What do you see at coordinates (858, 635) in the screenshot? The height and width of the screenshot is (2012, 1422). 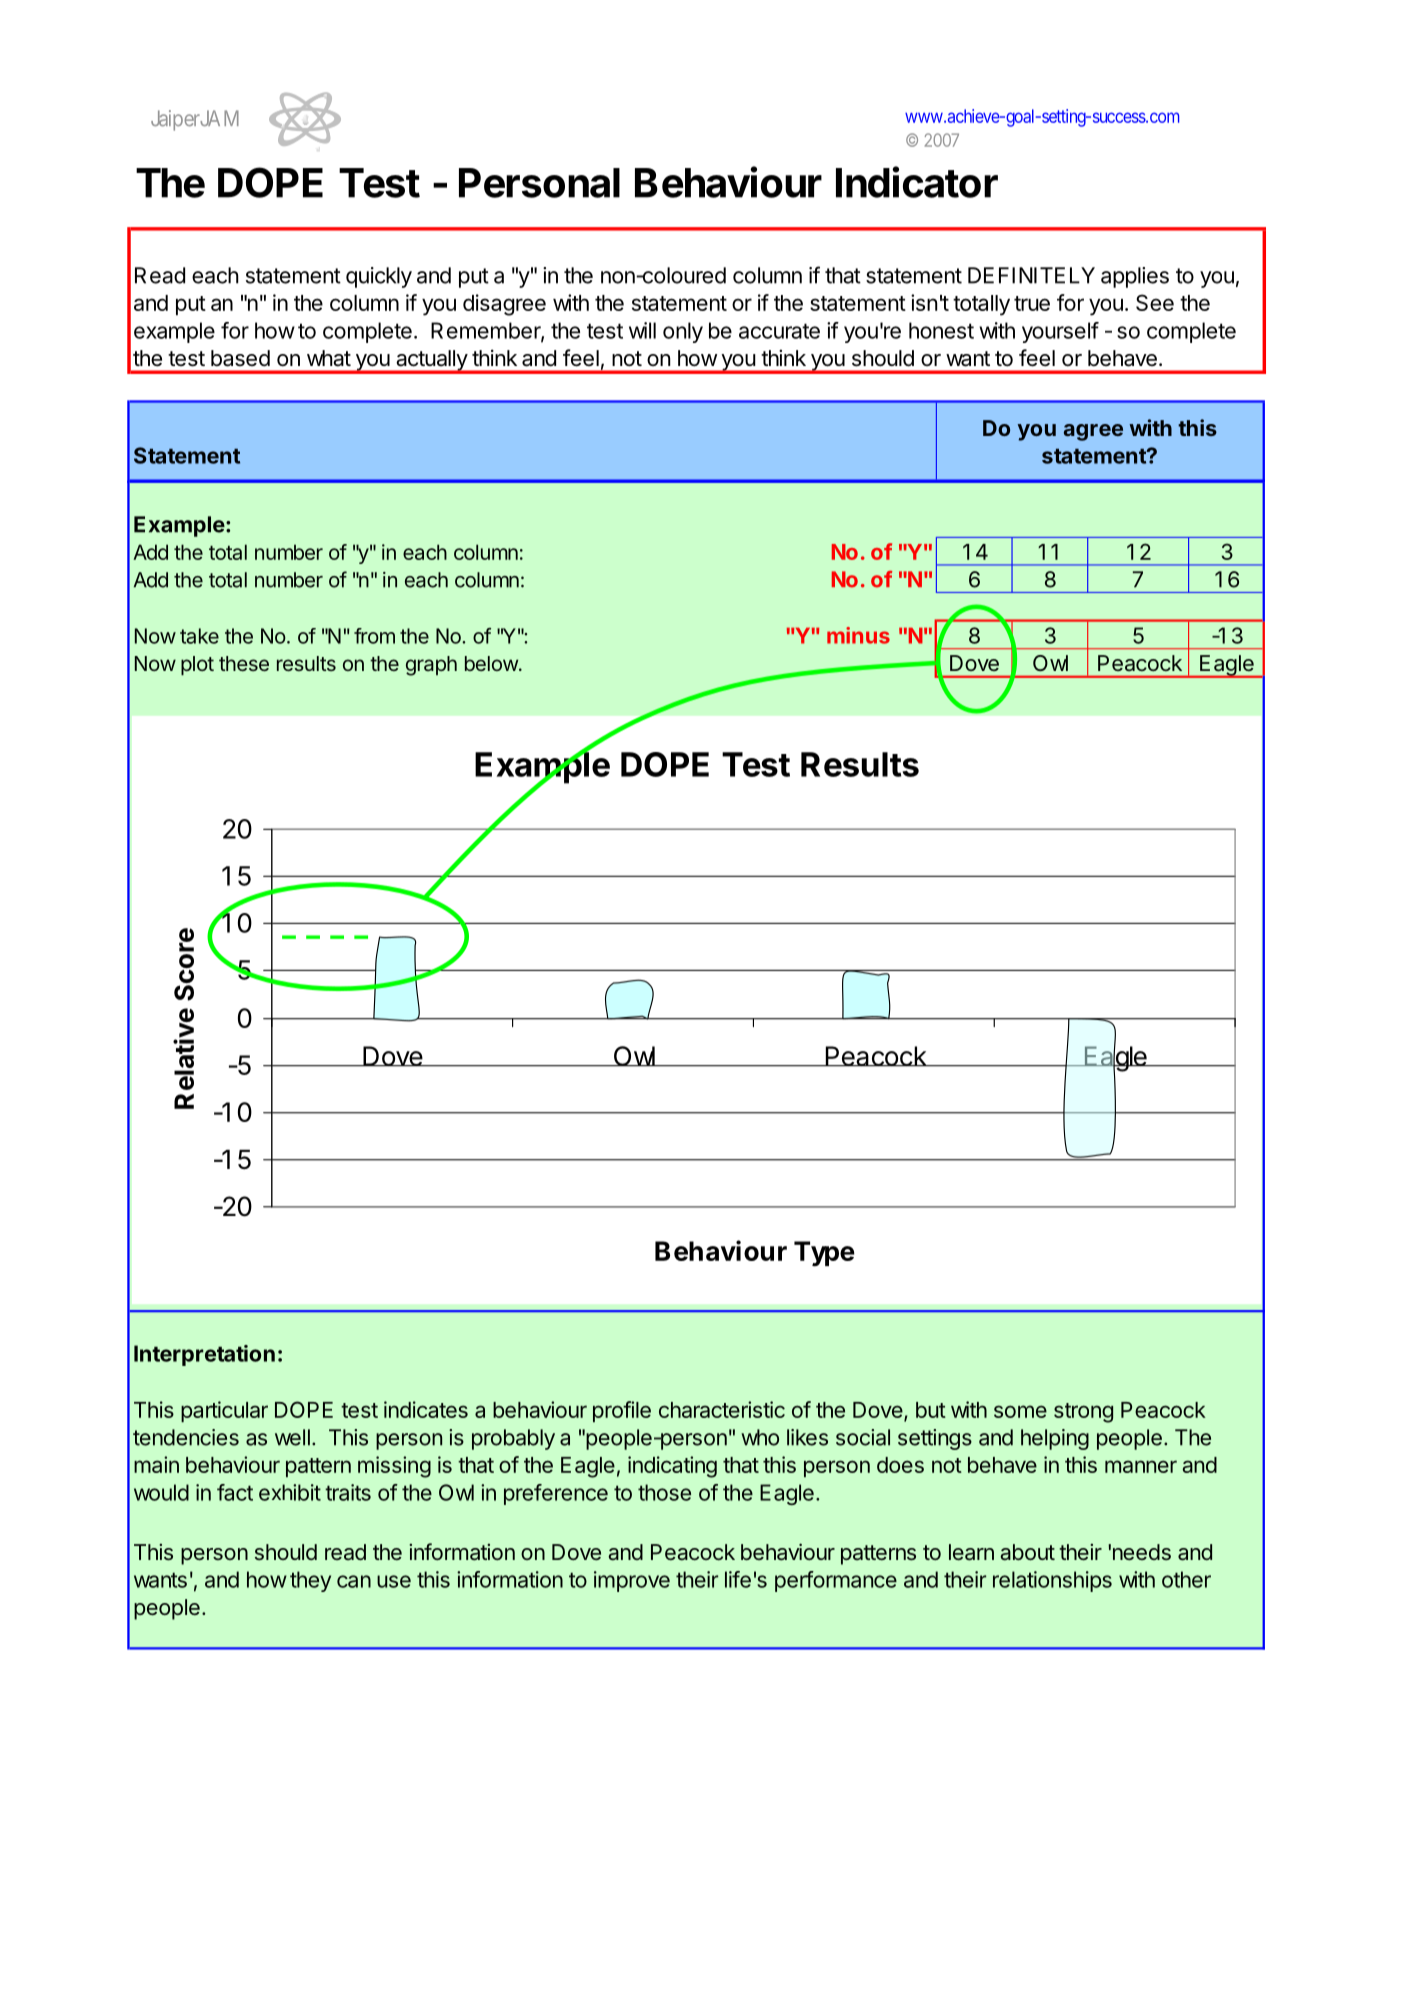 I see `minus` at bounding box center [858, 635].
